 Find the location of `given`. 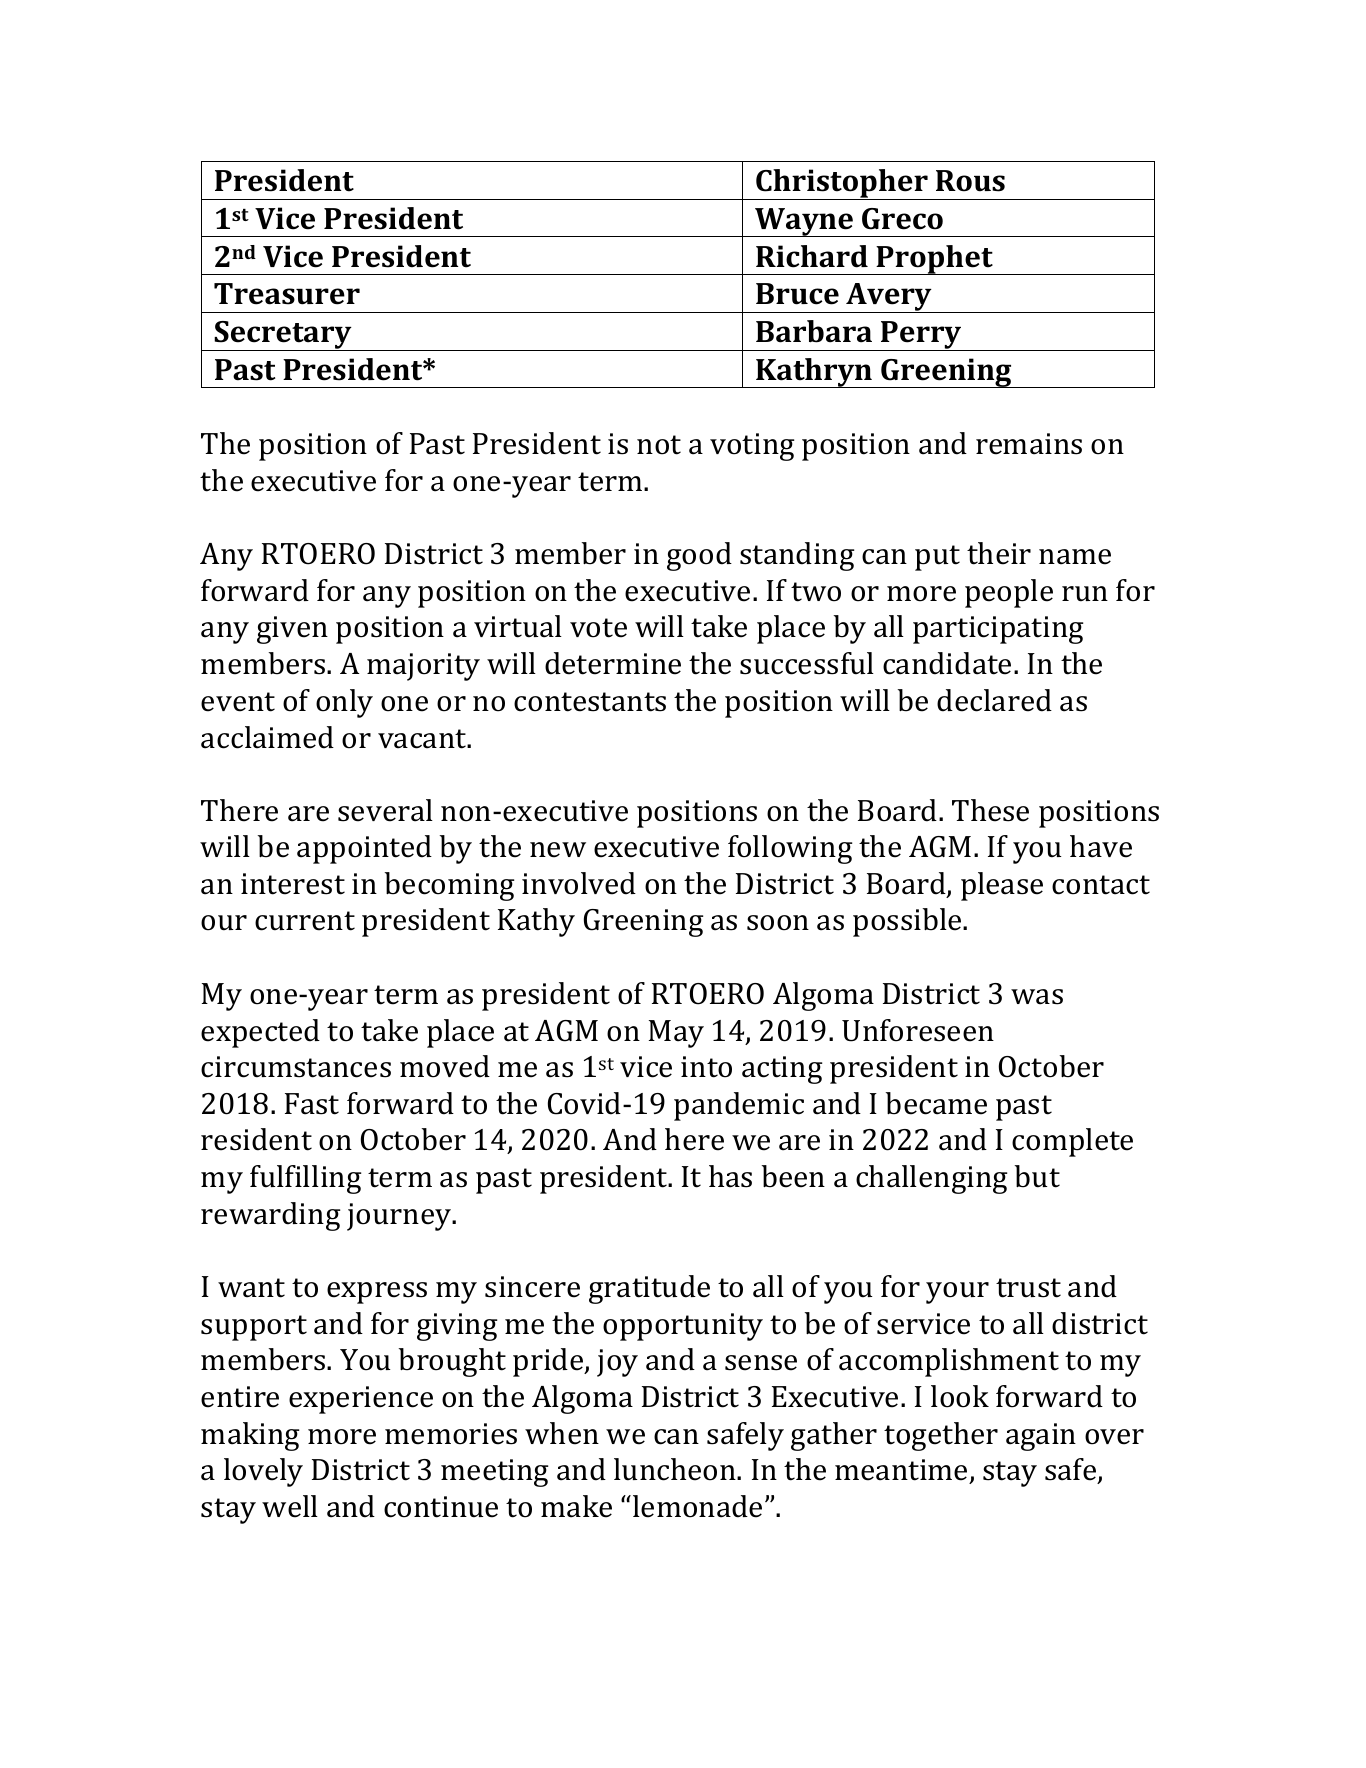

given is located at coordinates (292, 630).
